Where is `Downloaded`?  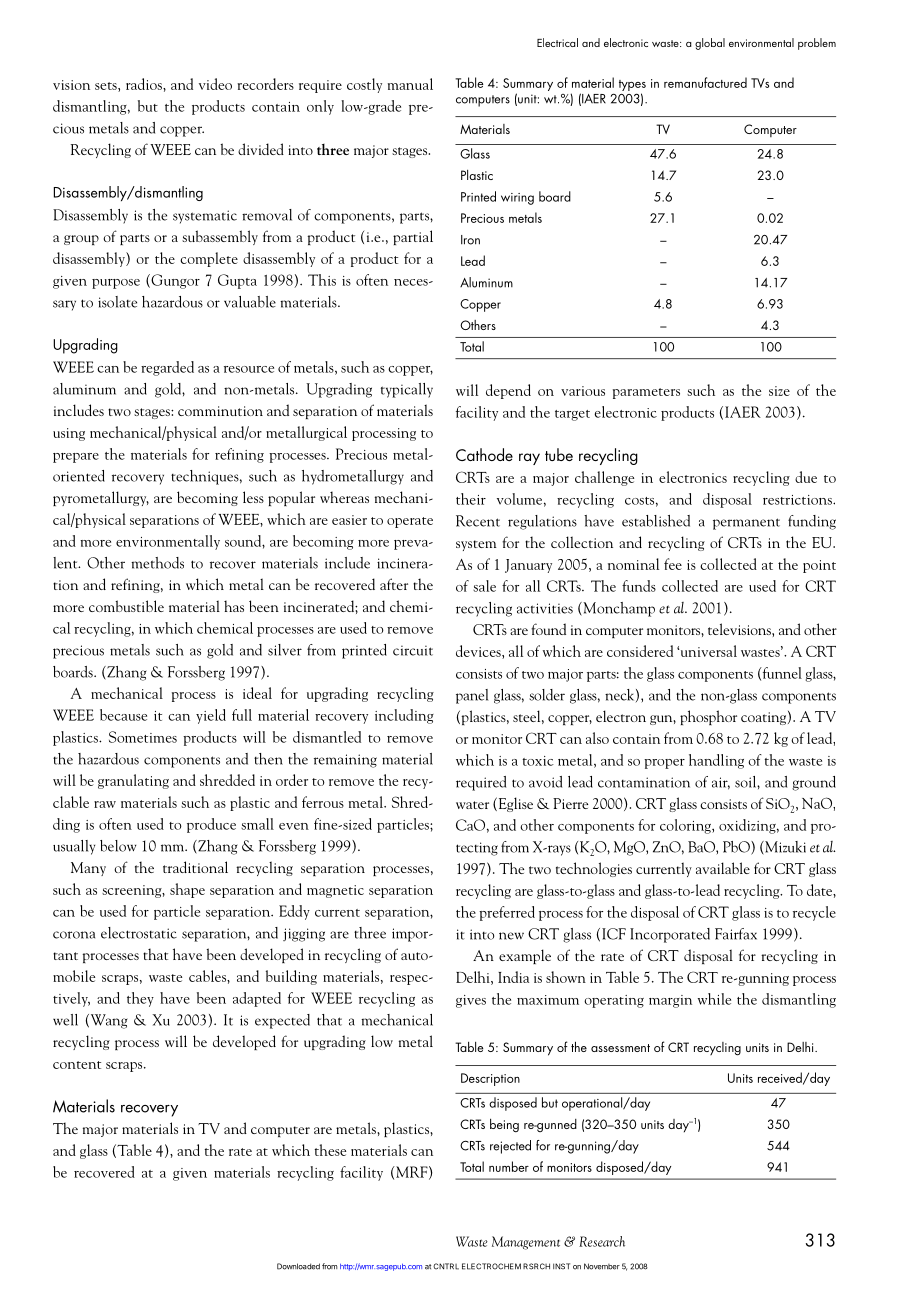 Downloaded is located at coordinates (298, 1266).
